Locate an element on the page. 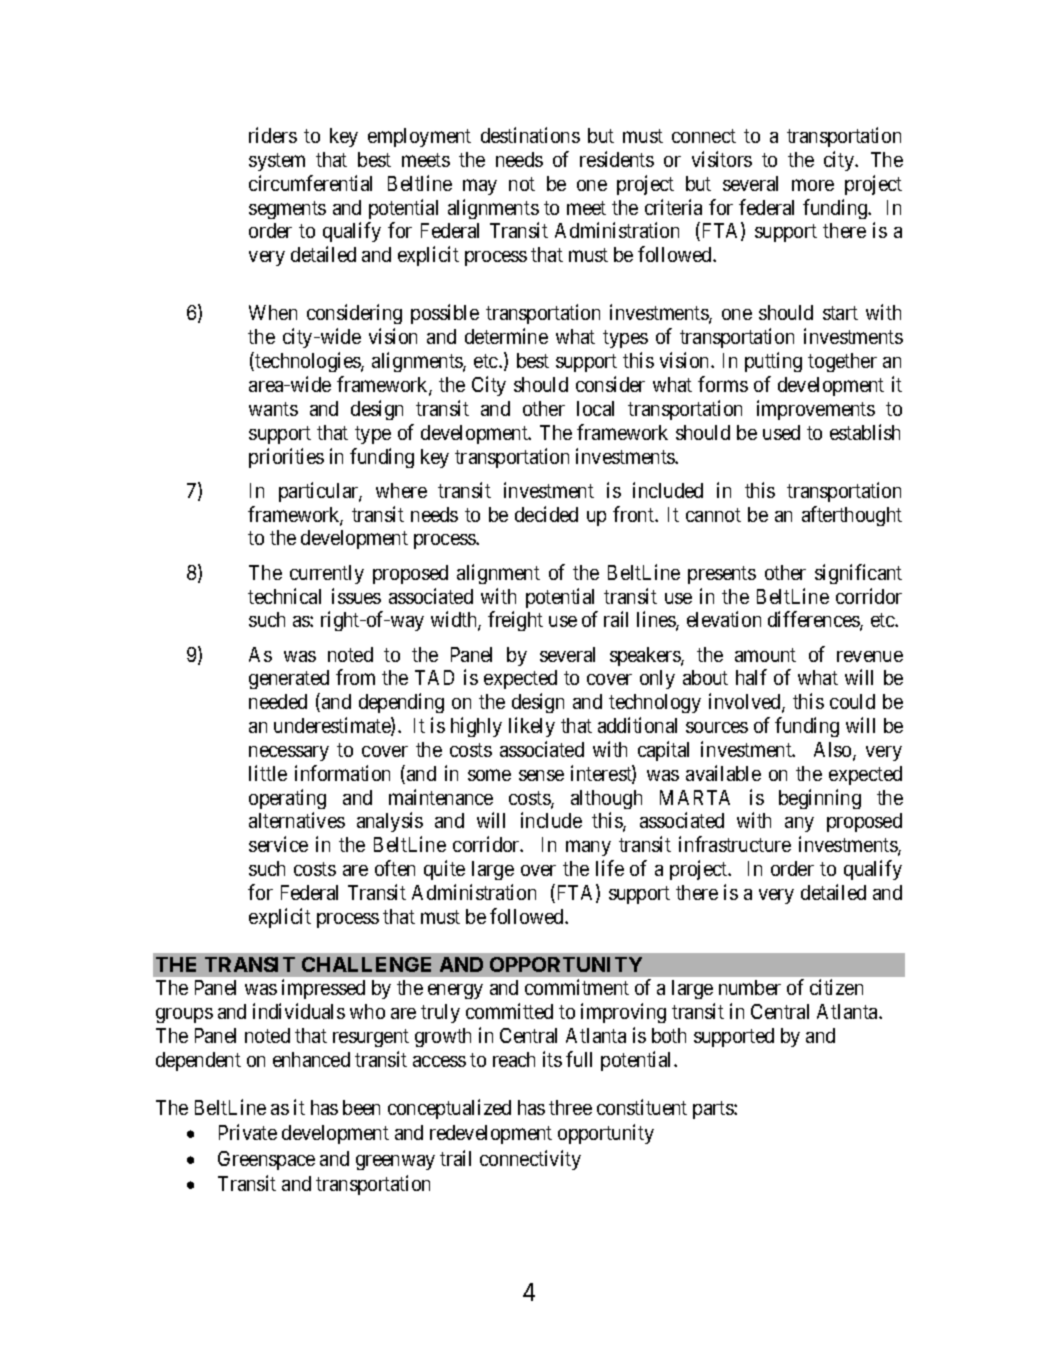 The height and width of the document is (1369, 1058). system is located at coordinates (277, 162).
